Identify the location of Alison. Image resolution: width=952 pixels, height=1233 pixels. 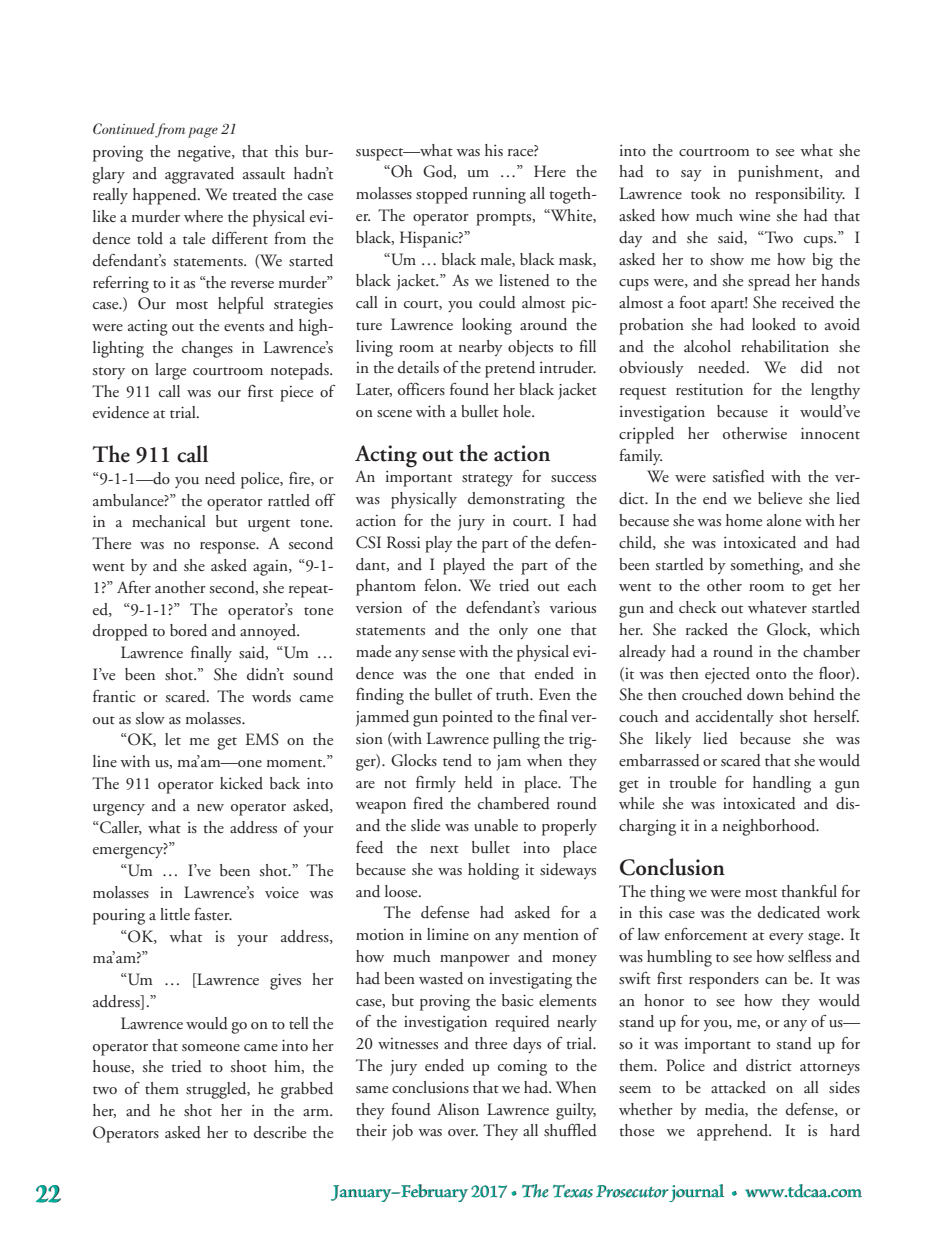
(458, 1109).
